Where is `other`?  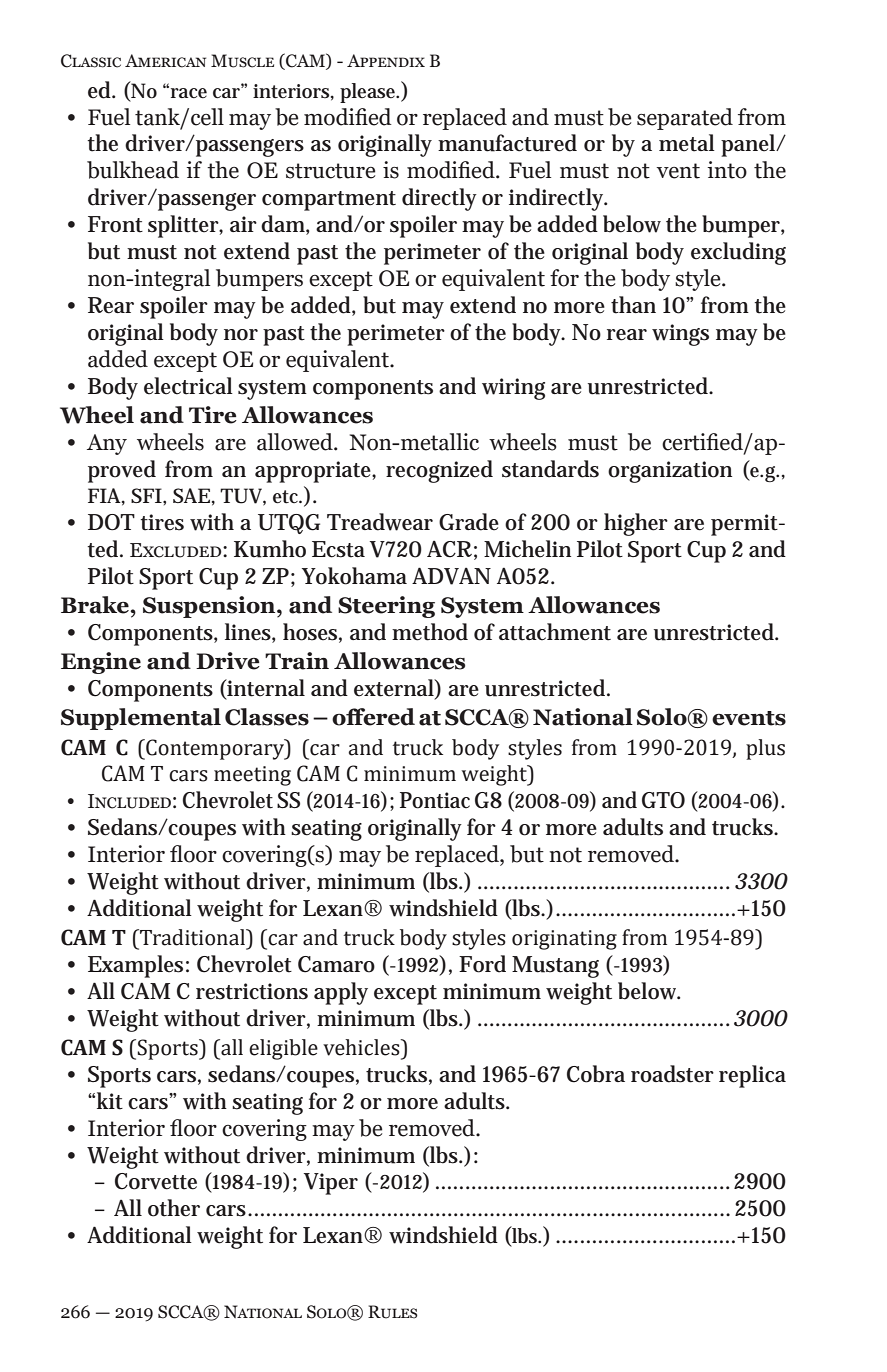 other is located at coordinates (174, 1208).
